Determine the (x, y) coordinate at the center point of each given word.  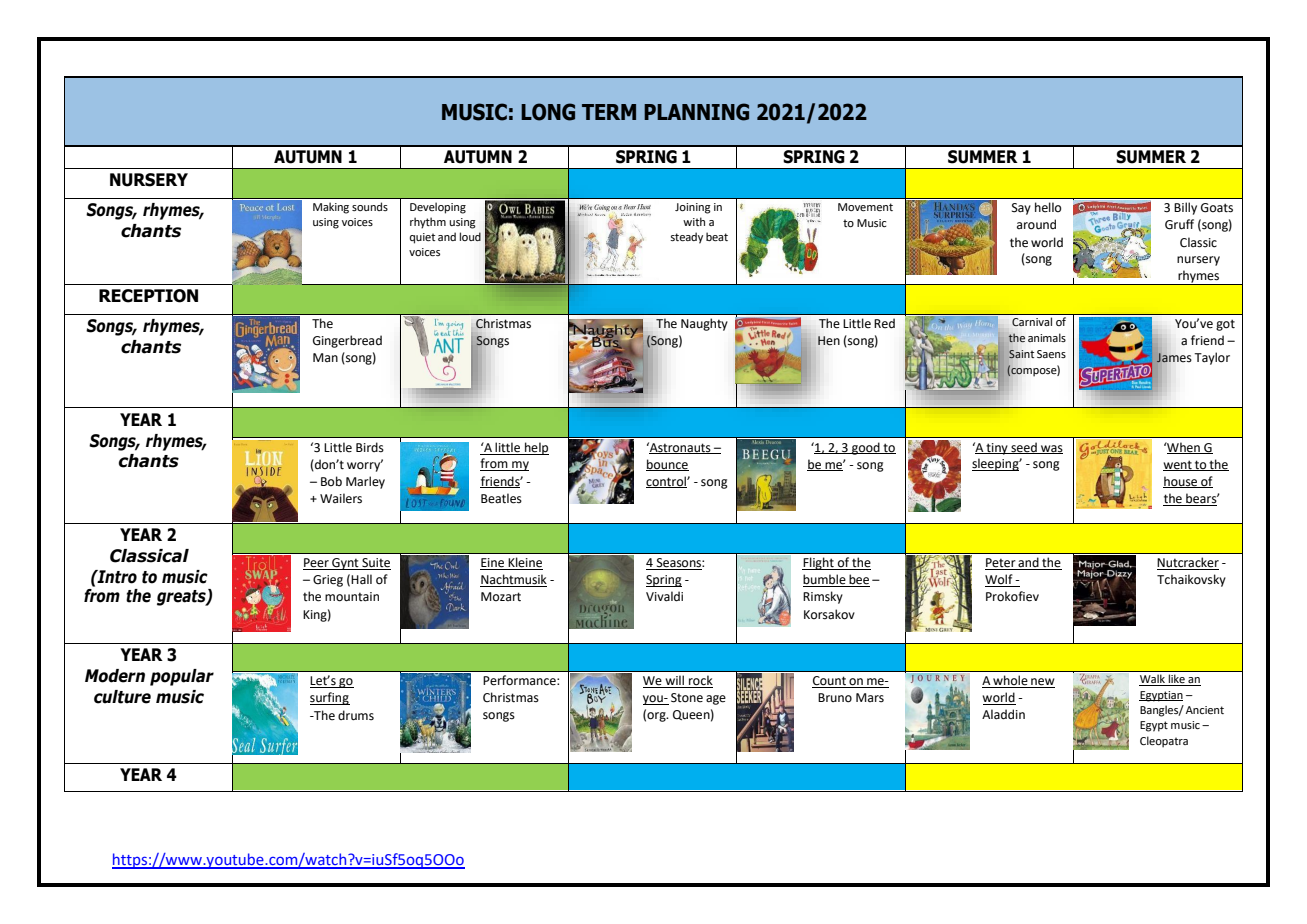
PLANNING (696, 112)
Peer (317, 564)
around (1036, 224)
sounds (370, 206)
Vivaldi (664, 596)
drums (356, 715)
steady (686, 238)
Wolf (1000, 580)
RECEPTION (148, 296)
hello (1048, 207)
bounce (667, 465)
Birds (370, 447)
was (1051, 449)
